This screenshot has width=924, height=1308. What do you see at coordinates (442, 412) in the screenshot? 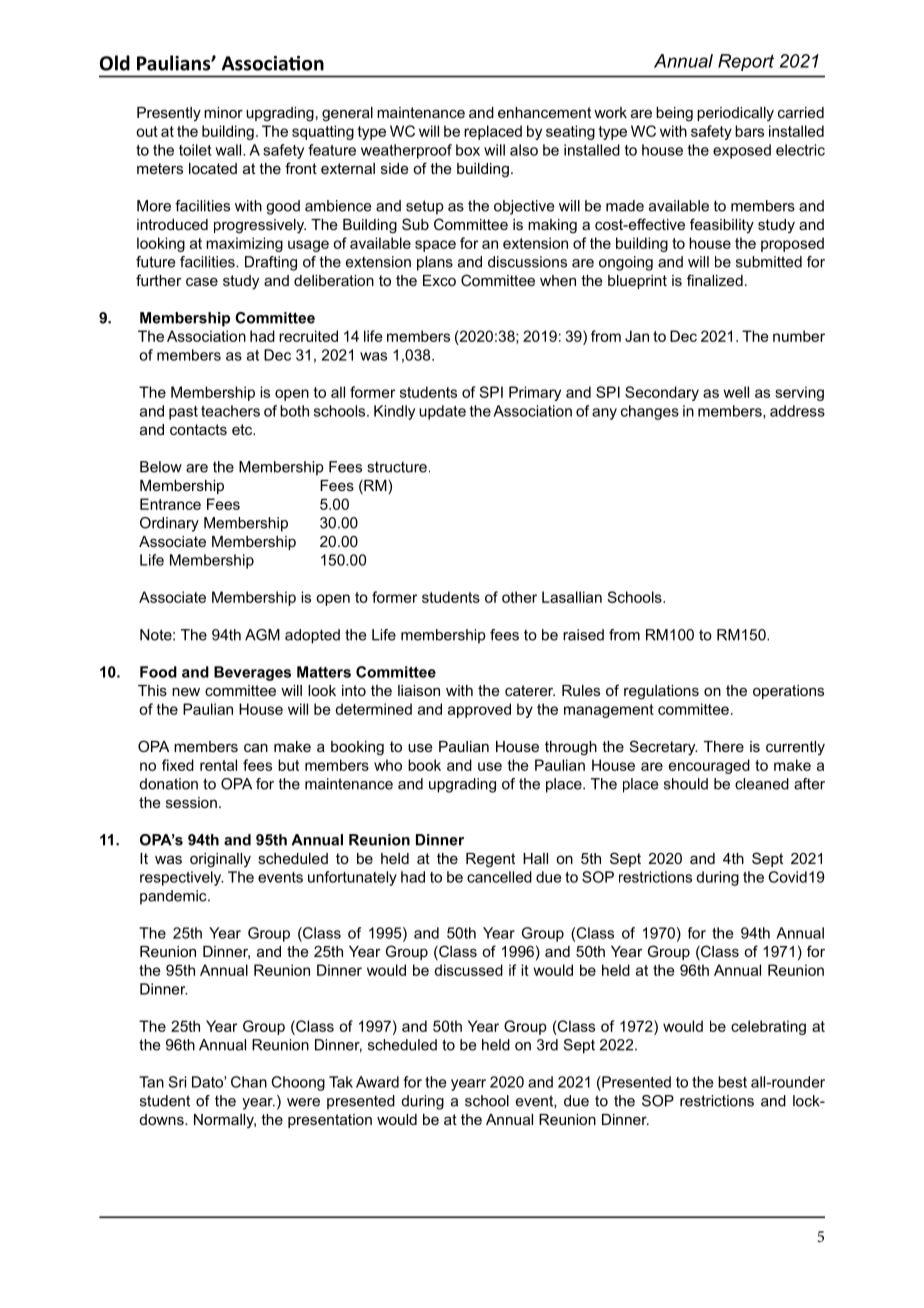
I see `update` at bounding box center [442, 412].
